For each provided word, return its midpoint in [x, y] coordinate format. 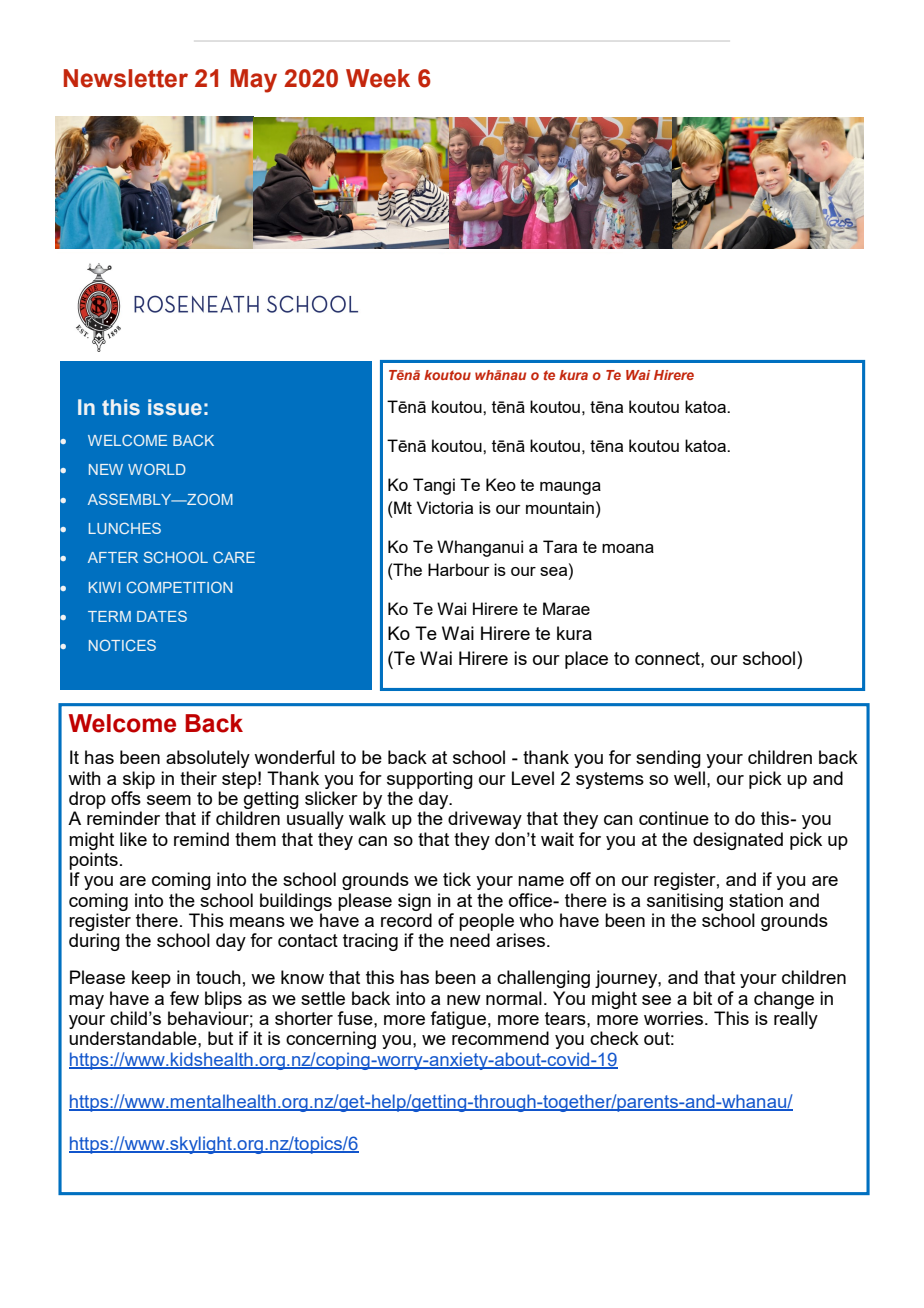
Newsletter [126, 78]
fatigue [458, 1020]
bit [702, 998]
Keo [501, 484]
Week [378, 78]
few [184, 998]
